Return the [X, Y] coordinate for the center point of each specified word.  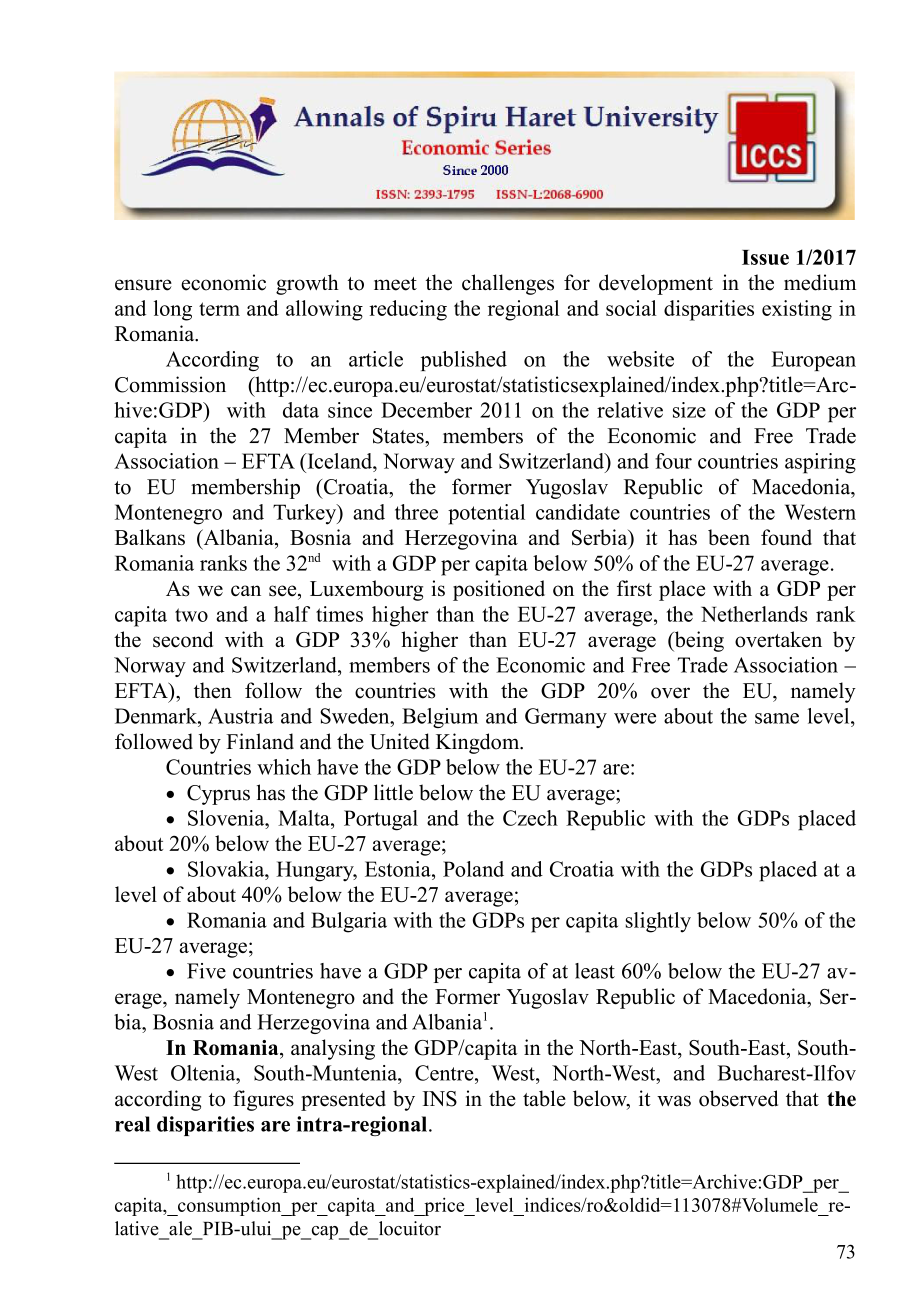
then [213, 690]
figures [263, 1100]
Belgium [440, 718]
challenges [508, 284]
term [219, 309]
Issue [765, 257]
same [777, 718]
